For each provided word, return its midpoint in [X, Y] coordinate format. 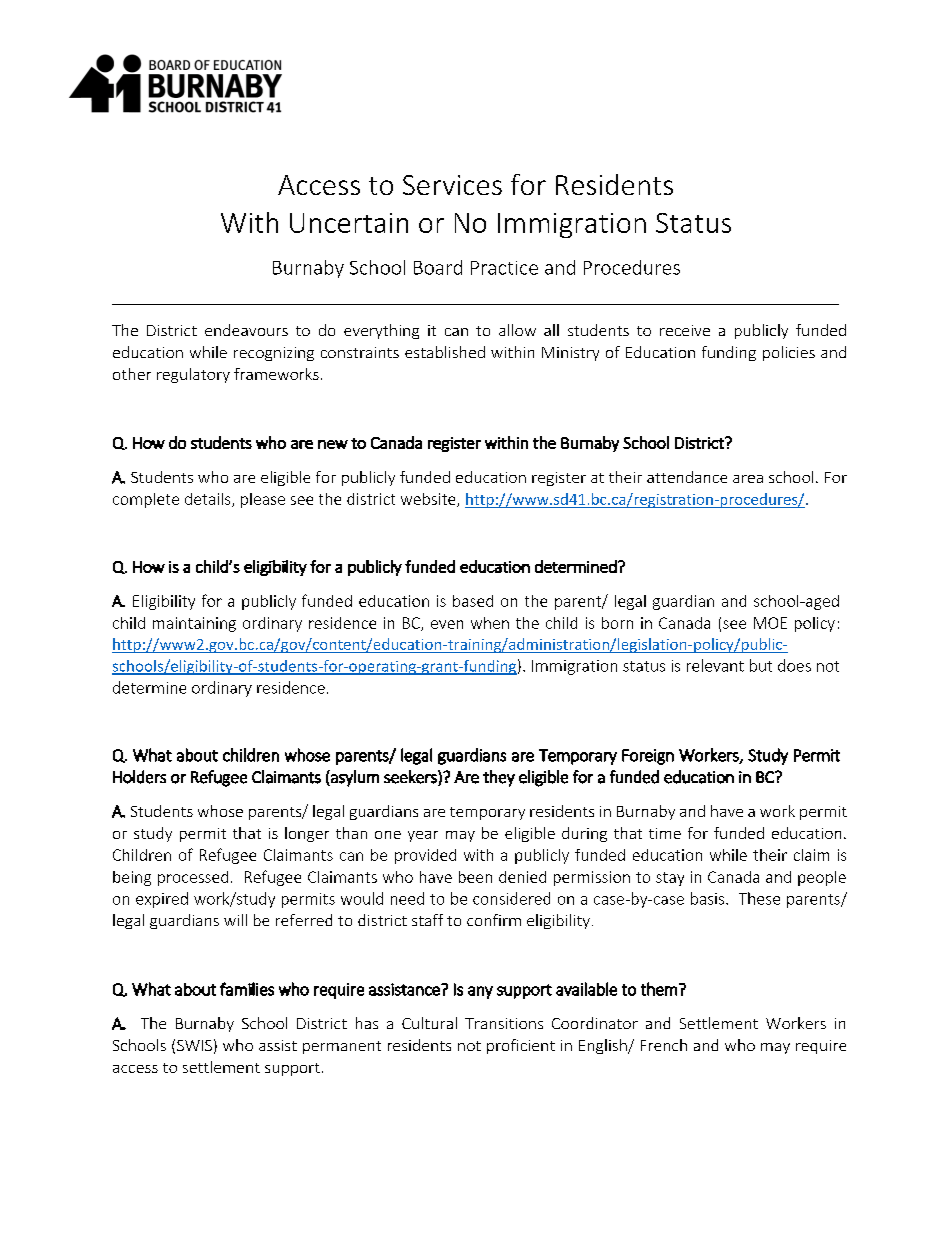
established [445, 352]
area [748, 479]
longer [307, 834]
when [490, 623]
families [247, 989]
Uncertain [349, 223]
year [423, 836]
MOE [770, 623]
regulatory [193, 375]
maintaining [194, 624]
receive [685, 330]
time [665, 833]
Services [452, 185]
